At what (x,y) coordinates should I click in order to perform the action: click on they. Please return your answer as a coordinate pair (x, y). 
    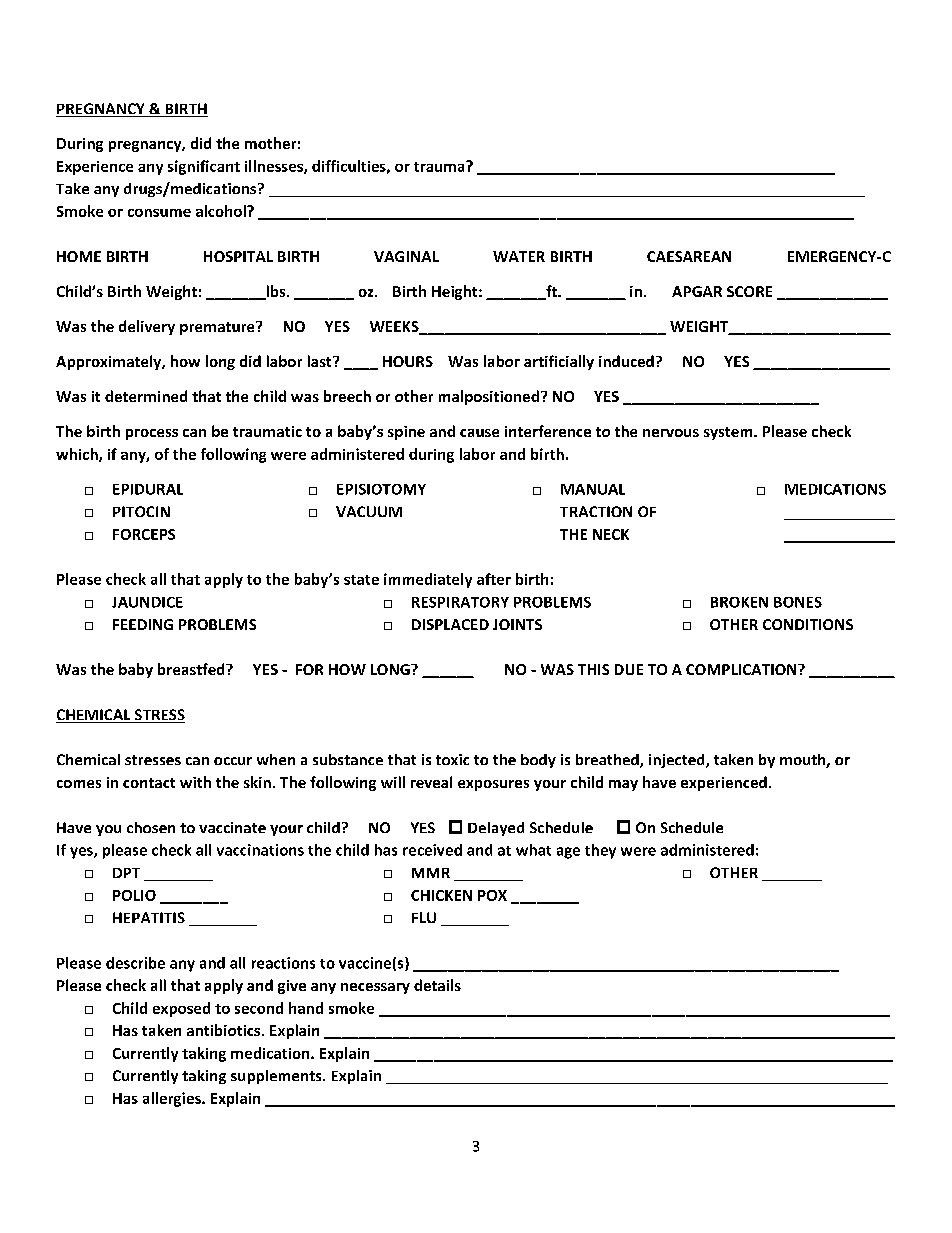
    Looking at the image, I should click on (600, 851).
